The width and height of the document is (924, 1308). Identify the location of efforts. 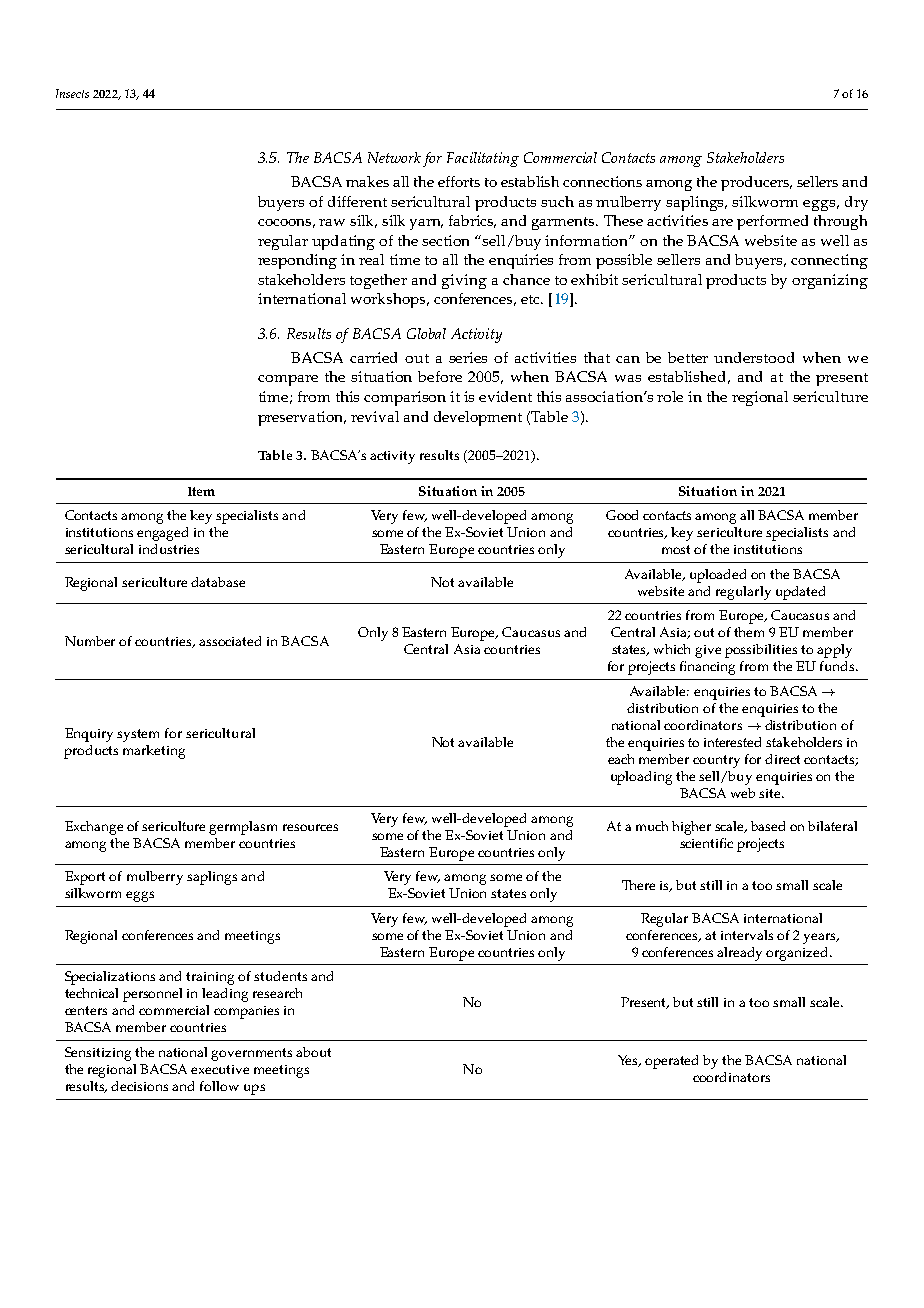
(459, 181).
